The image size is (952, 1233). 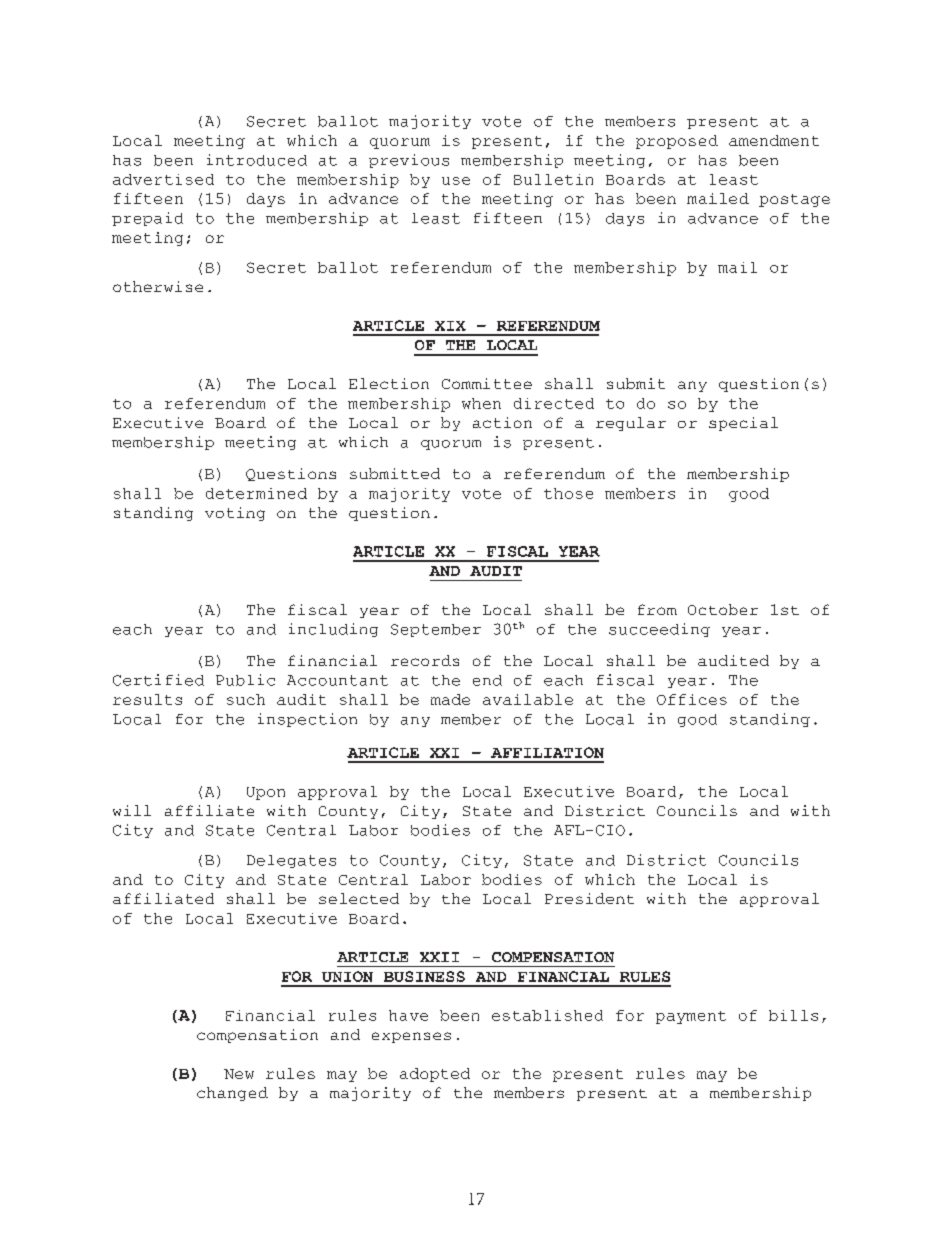 I want to click on September, so click(x=436, y=630).
